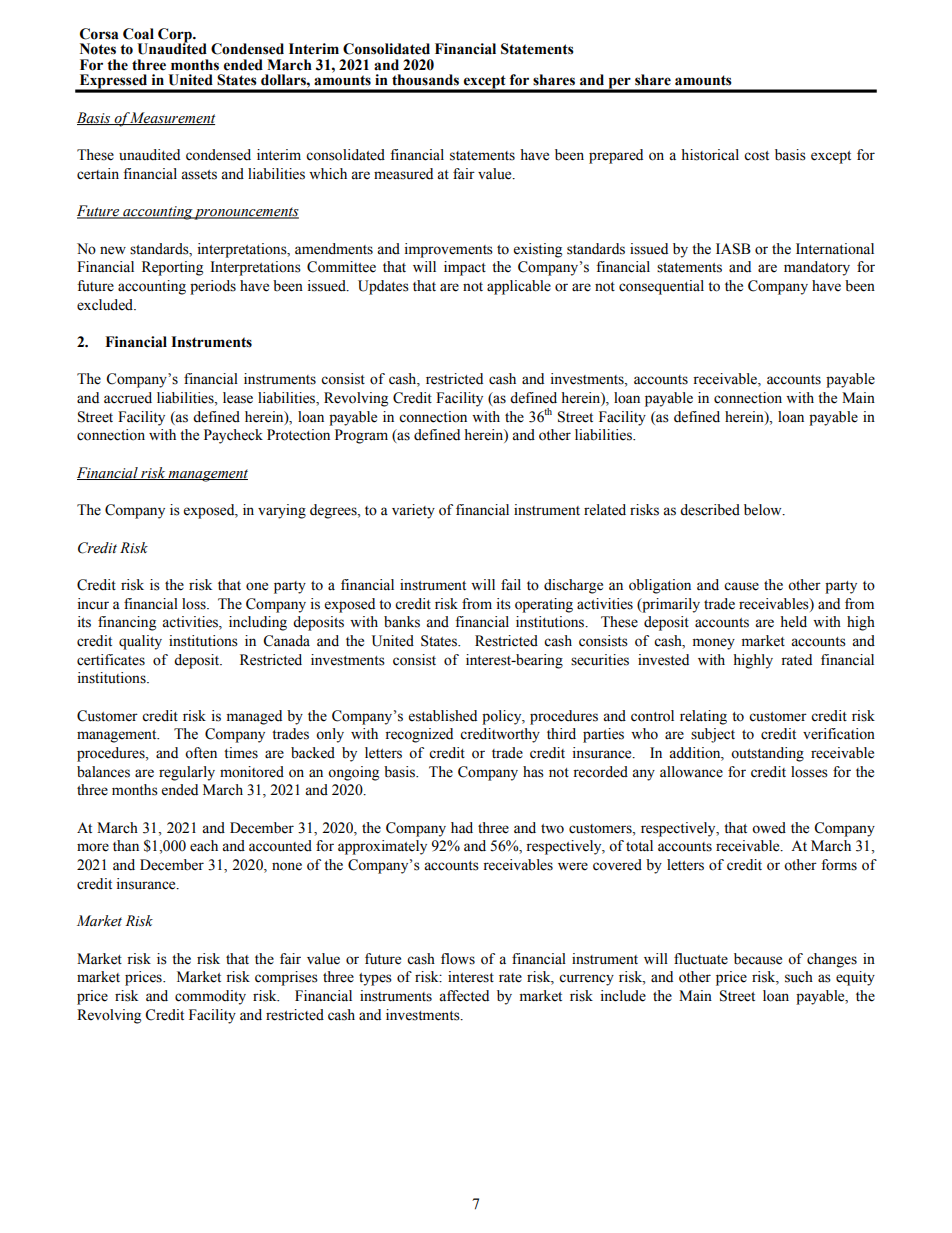 Image resolution: width=952 pixels, height=1233 pixels. What do you see at coordinates (519, 287) in the screenshot?
I see `applicable` at bounding box center [519, 287].
